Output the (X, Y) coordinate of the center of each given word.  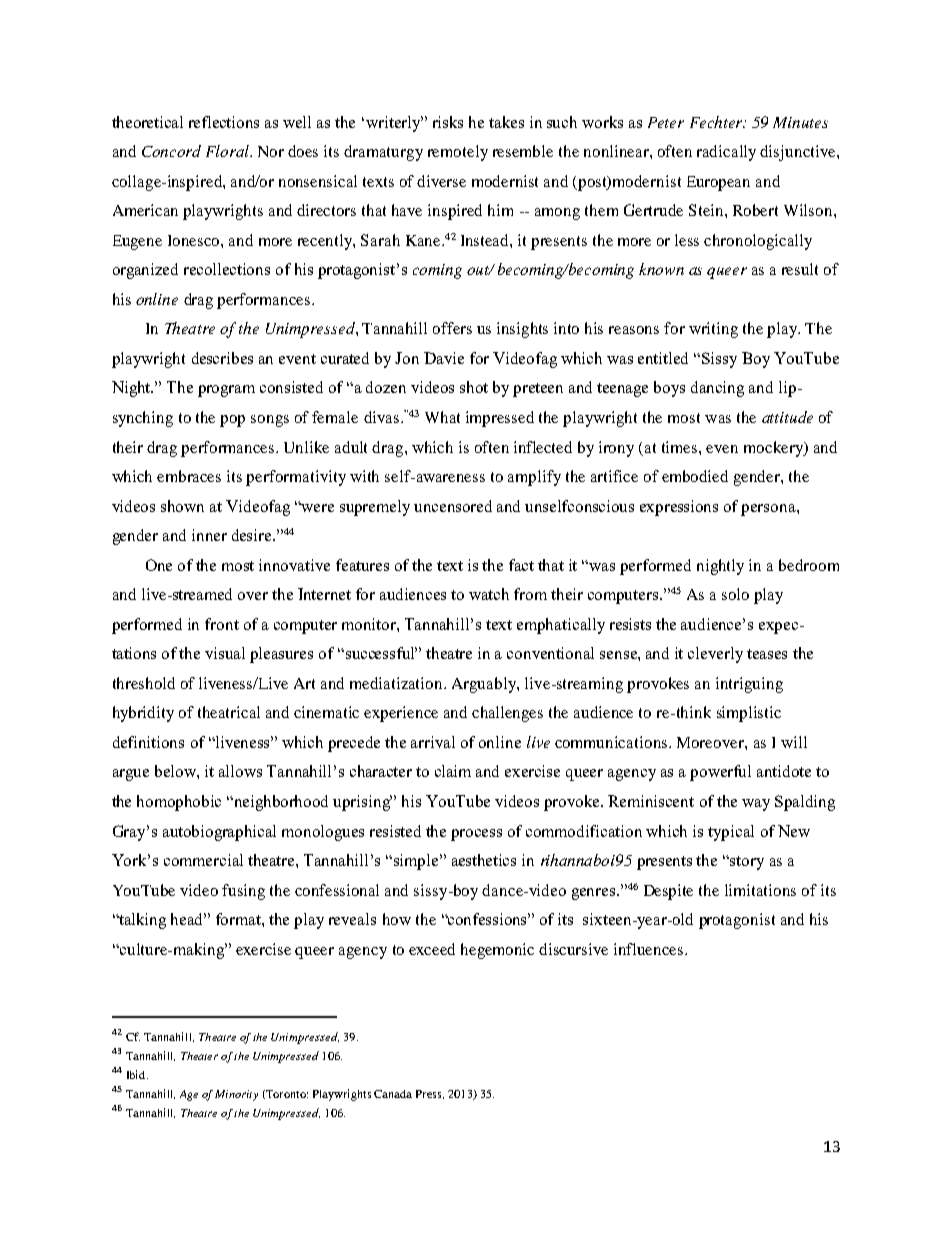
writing (713, 330)
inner (209, 535)
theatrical (229, 712)
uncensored (453, 506)
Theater (199, 1056)
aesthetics (484, 860)
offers (452, 328)
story (747, 863)
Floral (228, 151)
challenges (507, 714)
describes (222, 358)
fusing (243, 892)
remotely (458, 153)
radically (726, 153)
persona (769, 510)
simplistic (749, 714)
